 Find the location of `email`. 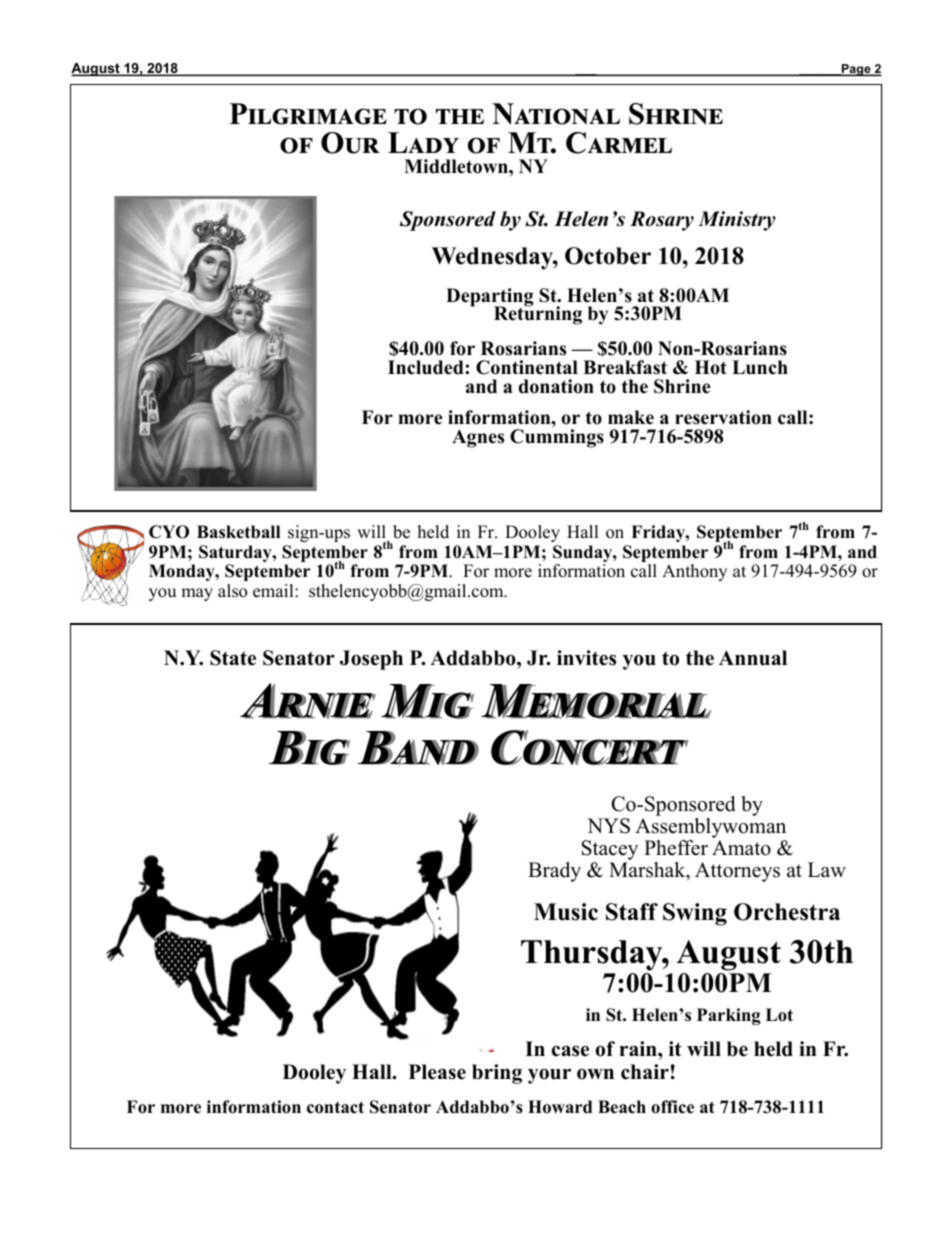

email is located at coordinates (274, 591).
